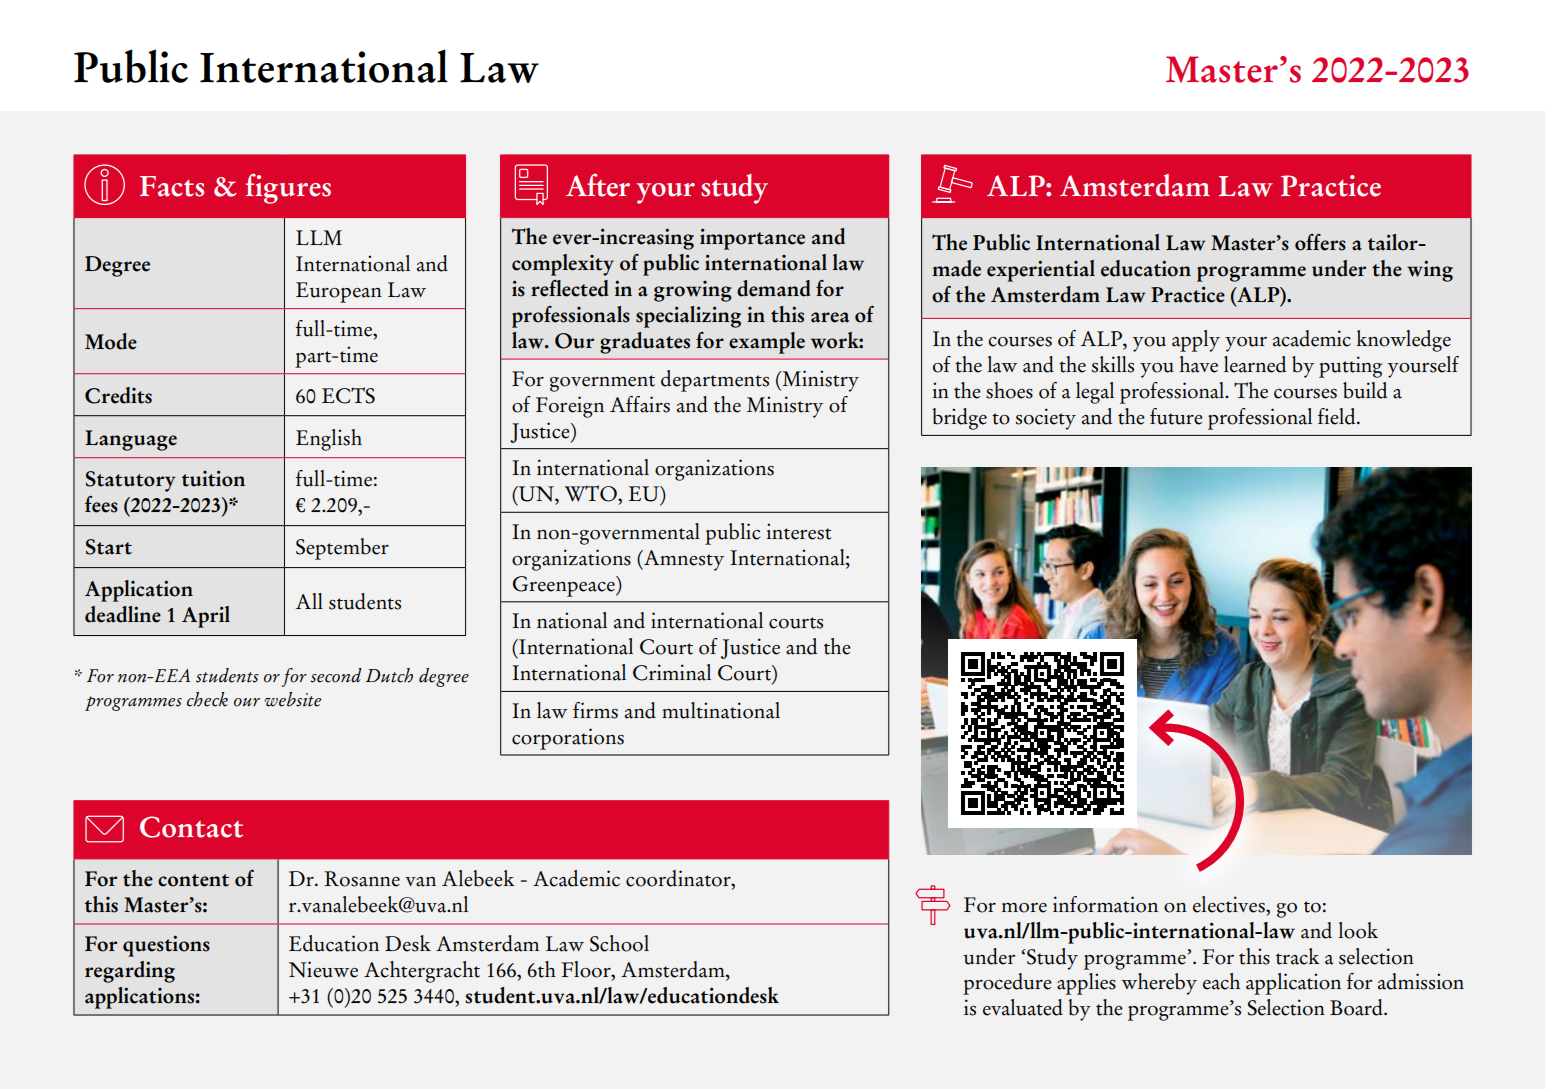 The height and width of the screenshot is (1089, 1545). Describe the element at coordinates (595, 710) in the screenshot. I see `firms` at that location.
